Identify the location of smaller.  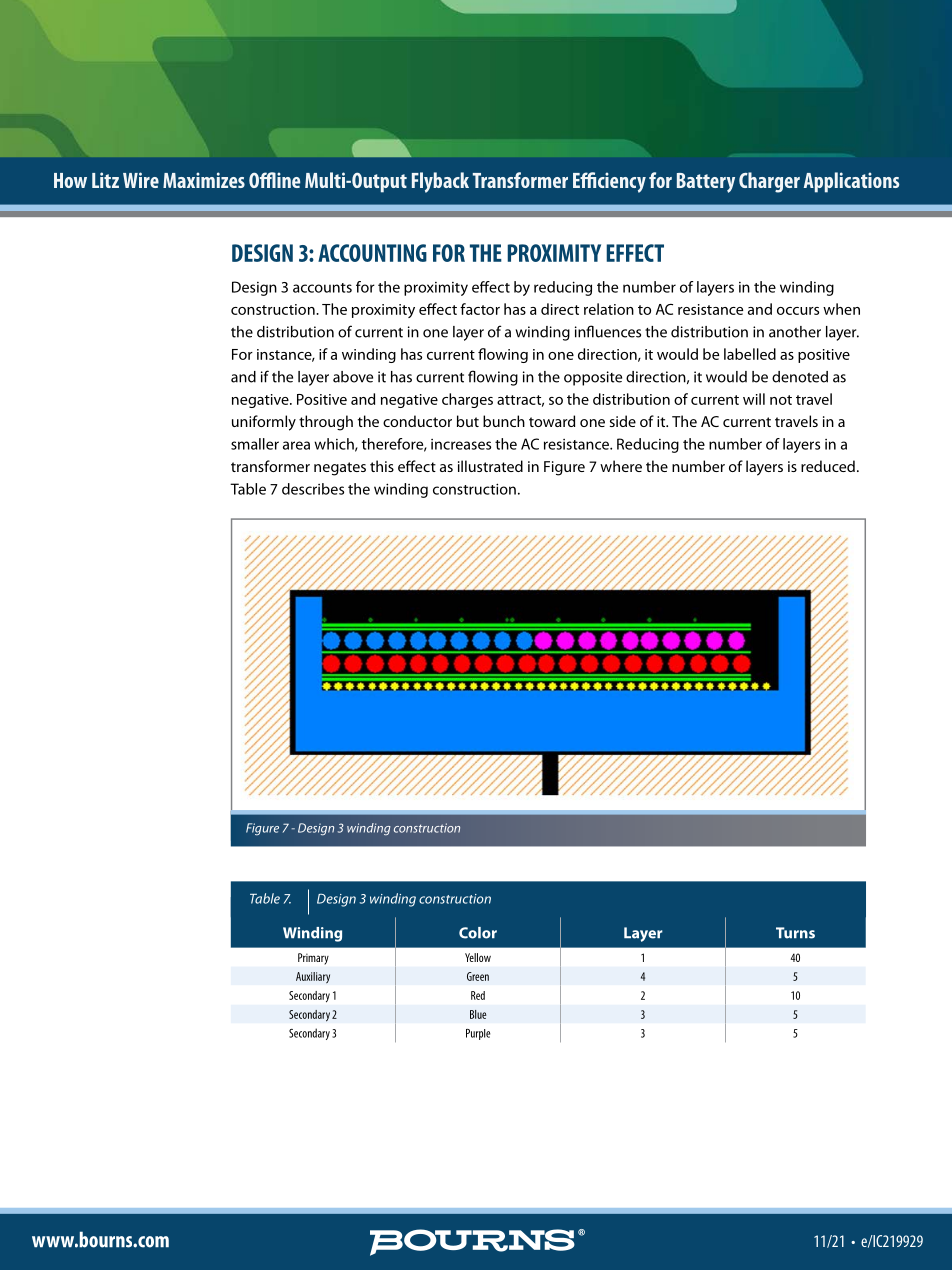
(255, 444).
